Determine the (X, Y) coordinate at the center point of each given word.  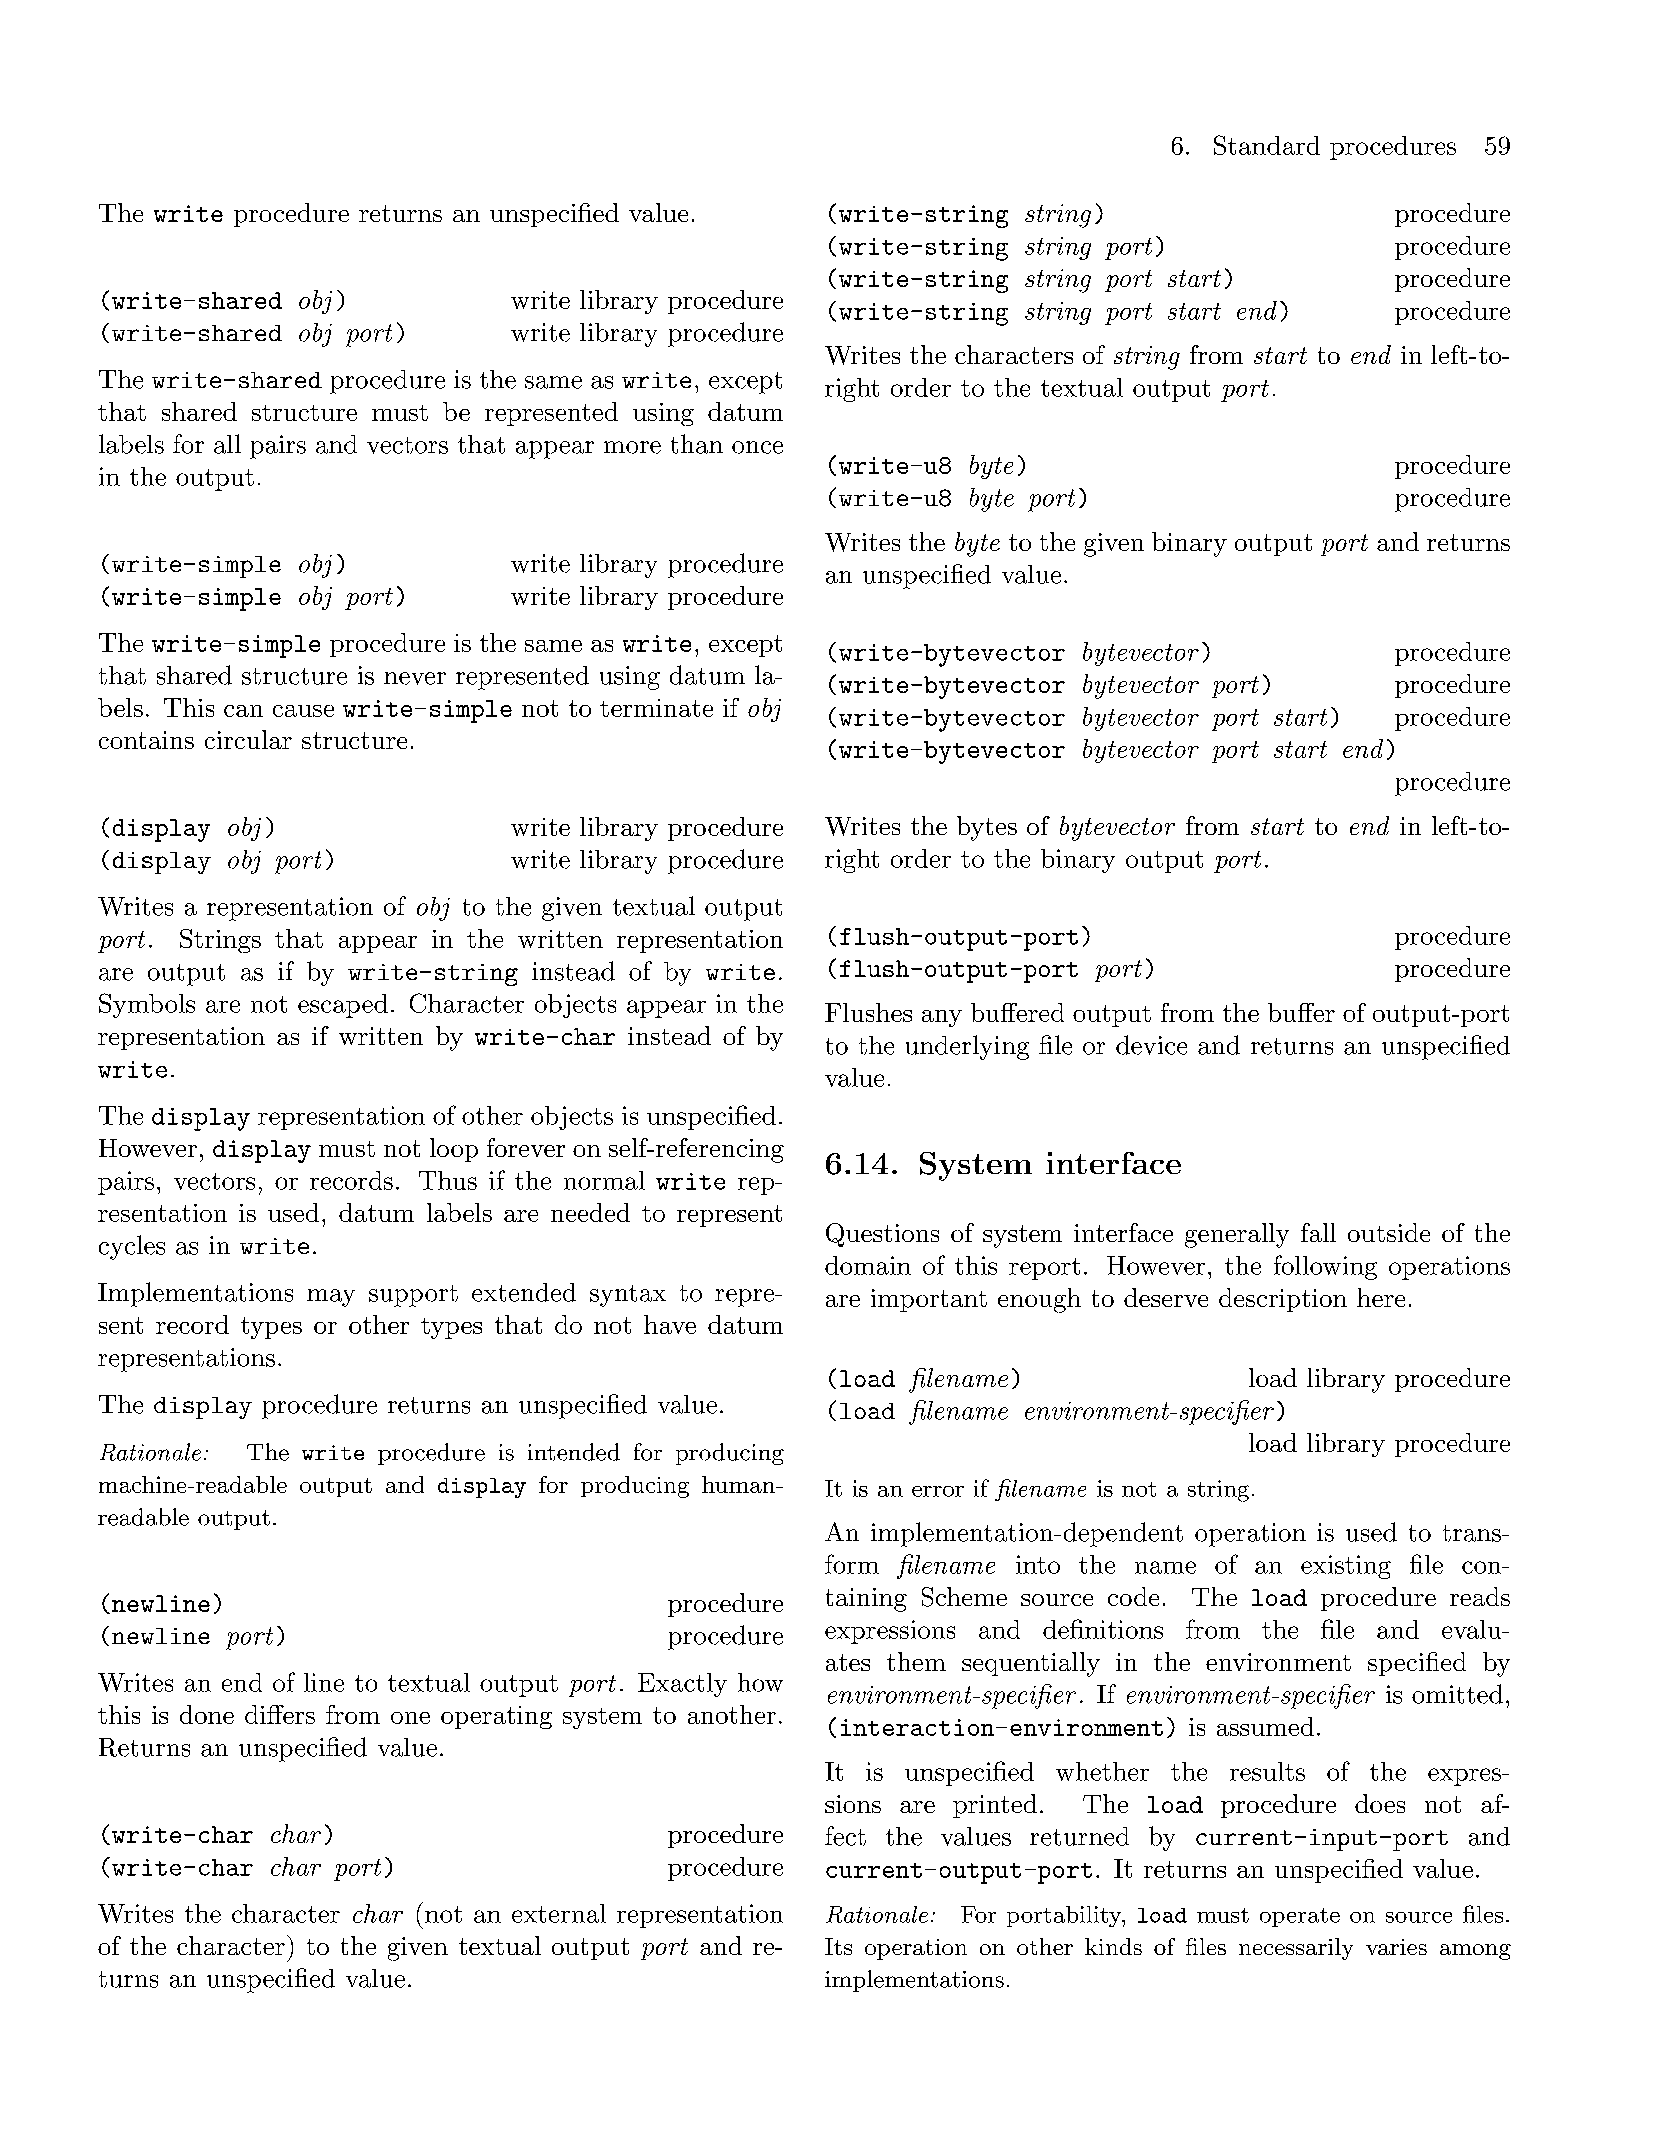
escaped (343, 1006)
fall (1318, 1232)
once (757, 447)
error (938, 1491)
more (632, 447)
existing (1346, 1567)
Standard (1267, 145)
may (331, 1298)
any (942, 1018)
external (559, 1913)
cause (303, 711)
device (1151, 1045)
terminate (656, 708)
